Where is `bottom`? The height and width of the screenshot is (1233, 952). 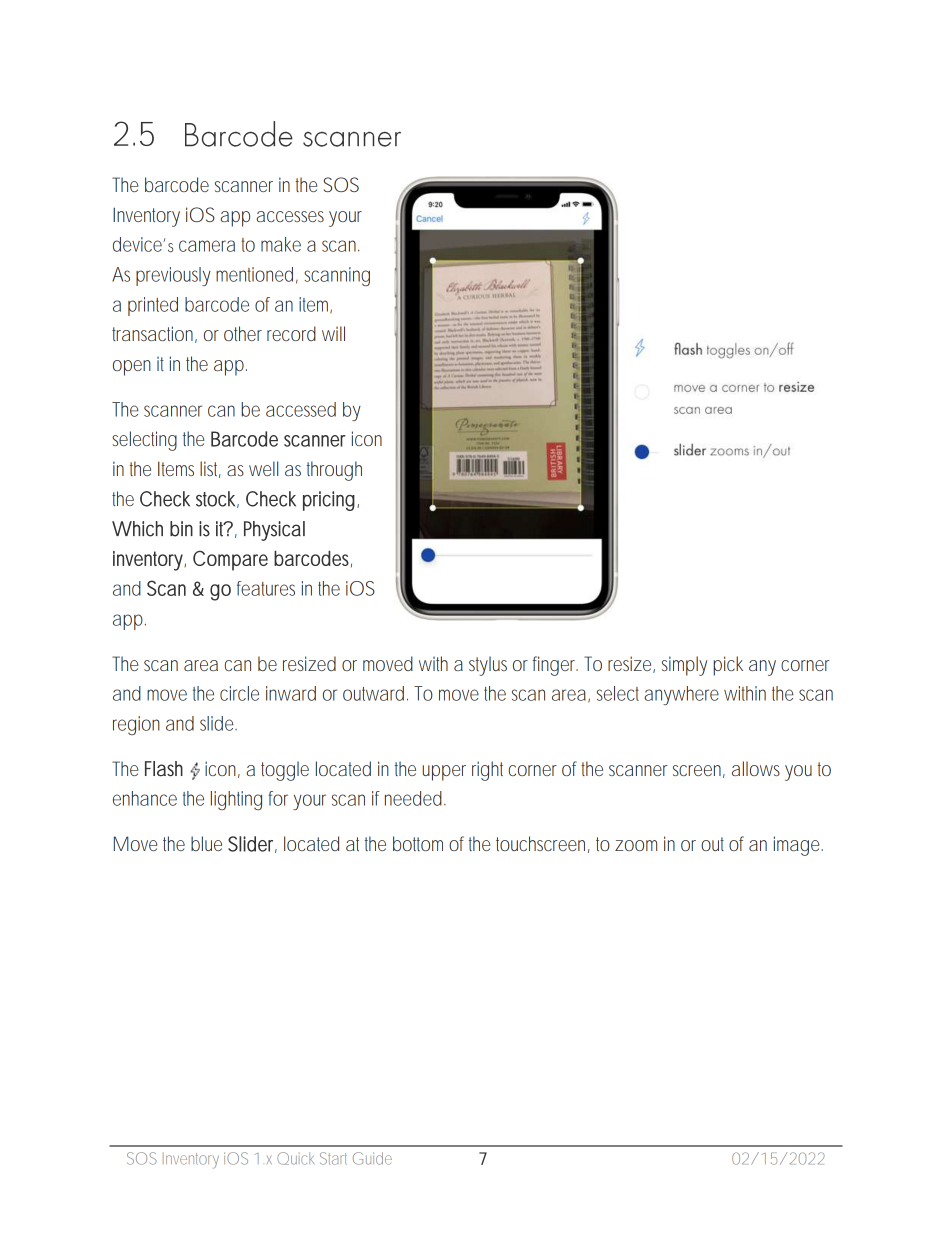 bottom is located at coordinates (418, 843).
